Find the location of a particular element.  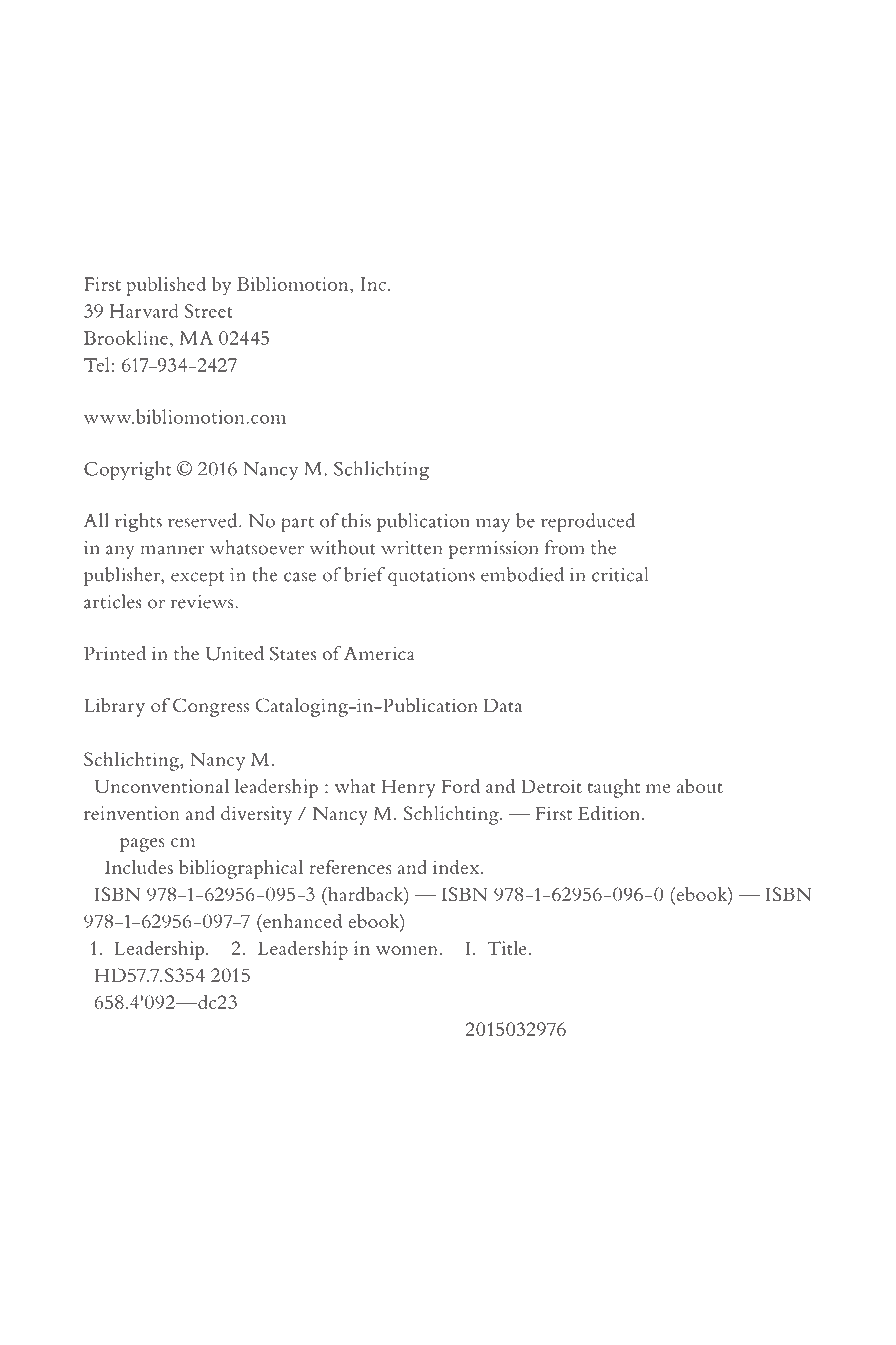

women is located at coordinates (407, 950).
